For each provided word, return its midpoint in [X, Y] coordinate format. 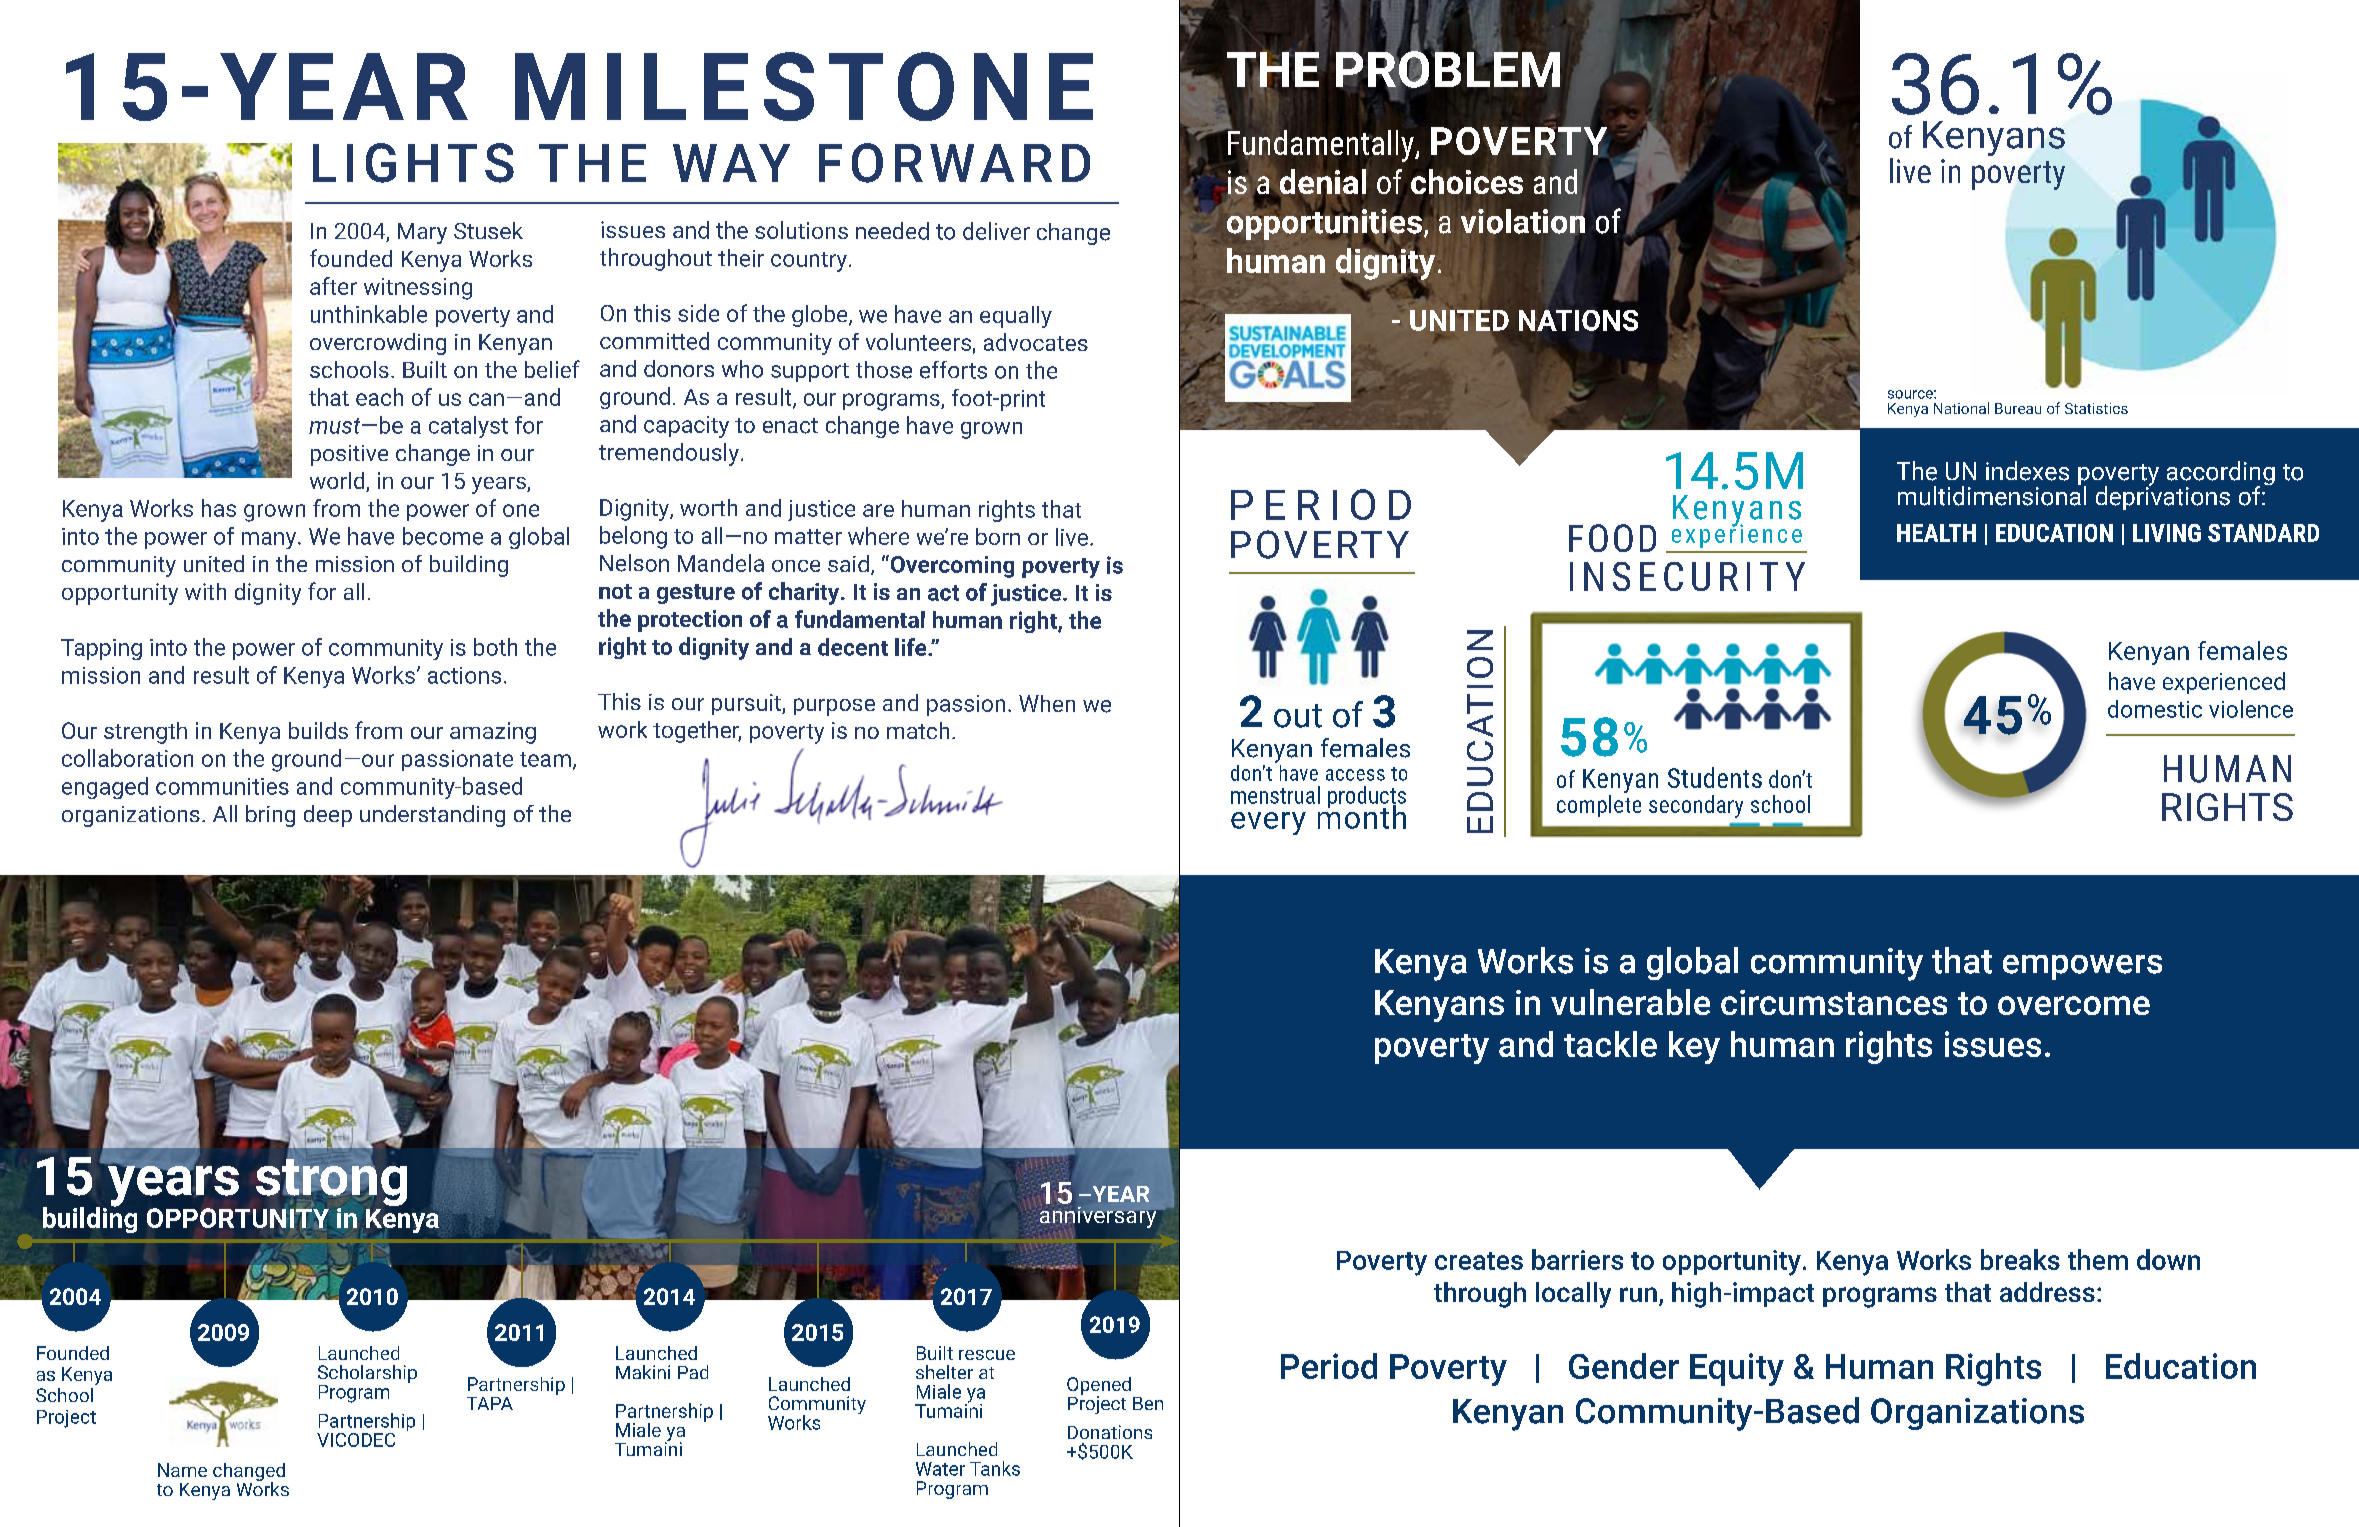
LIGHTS [413, 163]
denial [1323, 182]
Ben [1148, 1403]
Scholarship [367, 1375]
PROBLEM [1448, 69]
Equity [1737, 1369]
